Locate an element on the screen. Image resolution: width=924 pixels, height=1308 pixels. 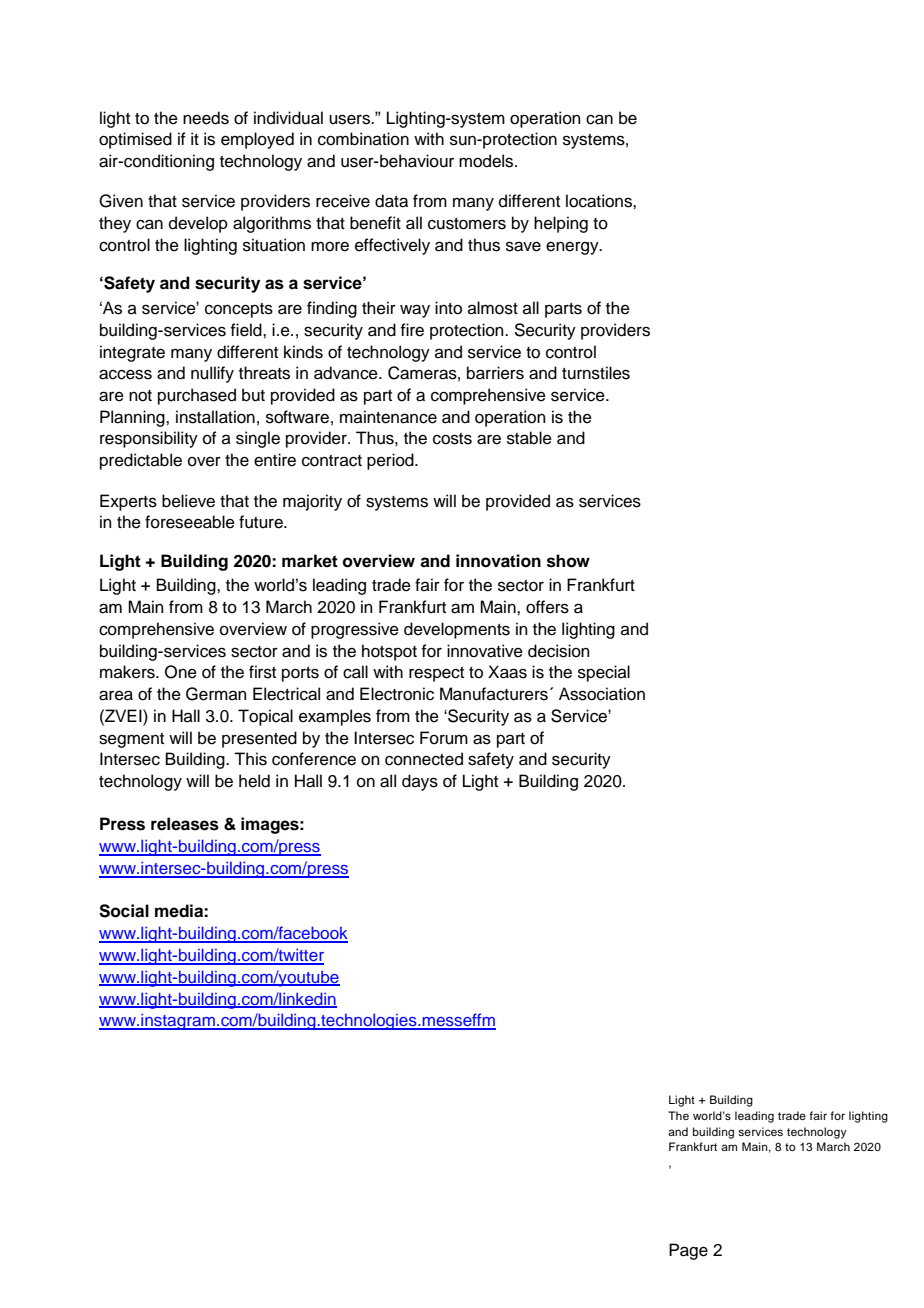
releases is located at coordinates (185, 824).
